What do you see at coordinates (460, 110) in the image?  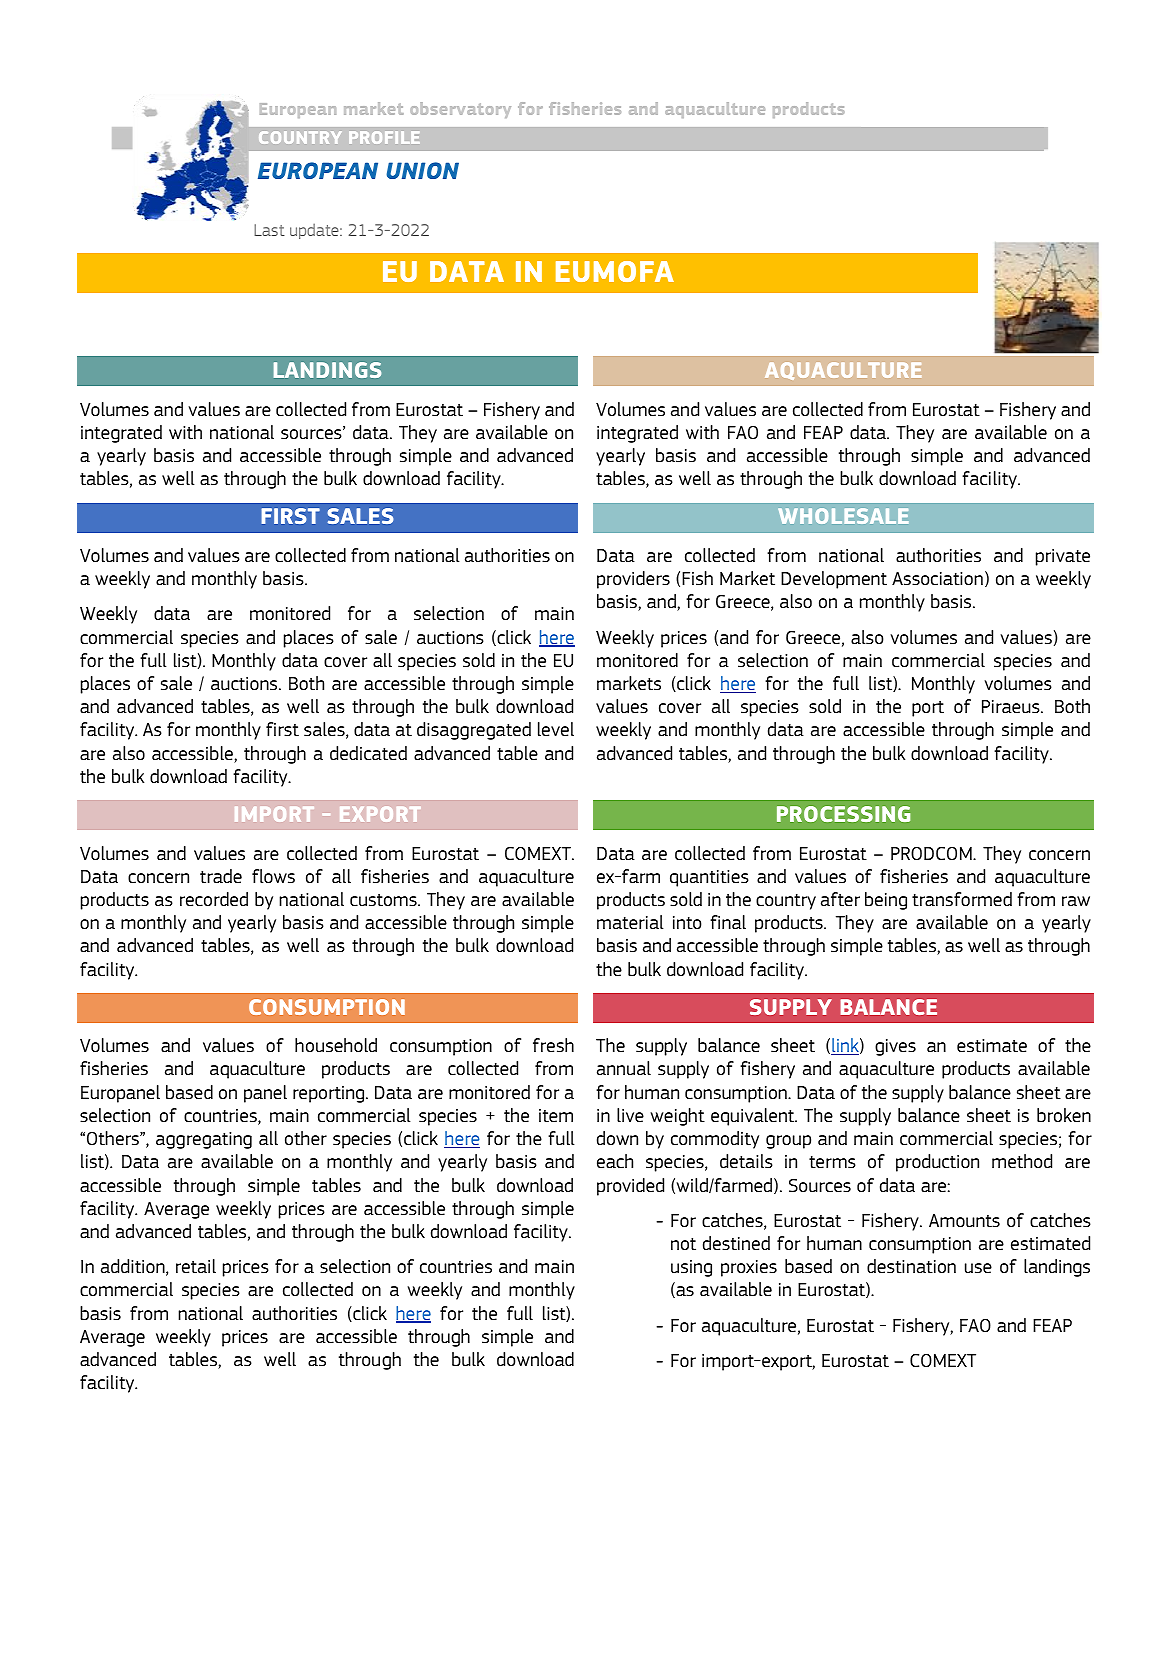 I see `observatory` at bounding box center [460, 110].
